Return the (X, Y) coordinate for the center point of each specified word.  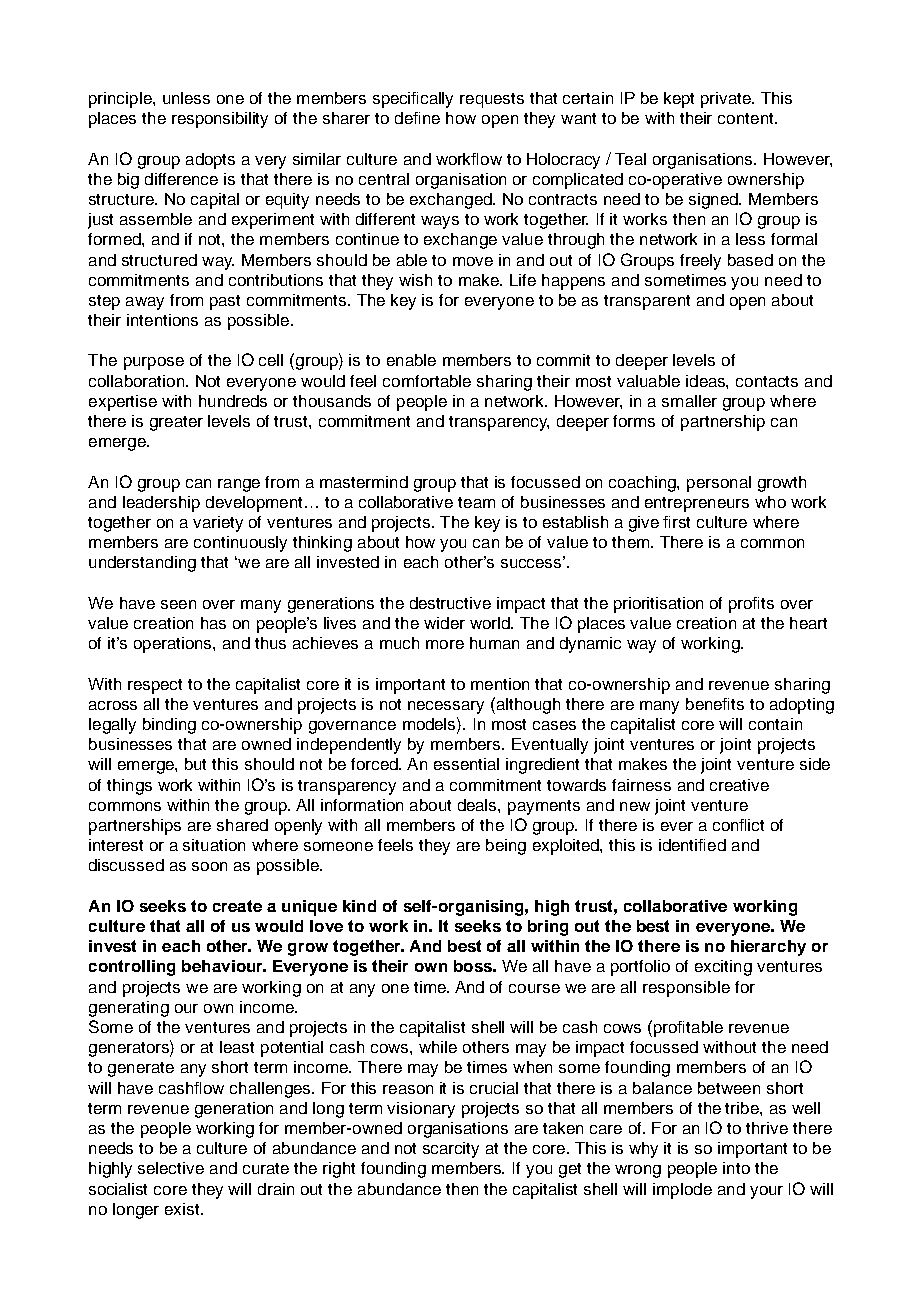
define (417, 118)
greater (176, 423)
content (747, 118)
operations (174, 645)
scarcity (451, 1150)
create (237, 906)
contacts (767, 381)
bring (548, 928)
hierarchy (768, 948)
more (445, 644)
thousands (332, 401)
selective (171, 1168)
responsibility (220, 120)
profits (751, 605)
